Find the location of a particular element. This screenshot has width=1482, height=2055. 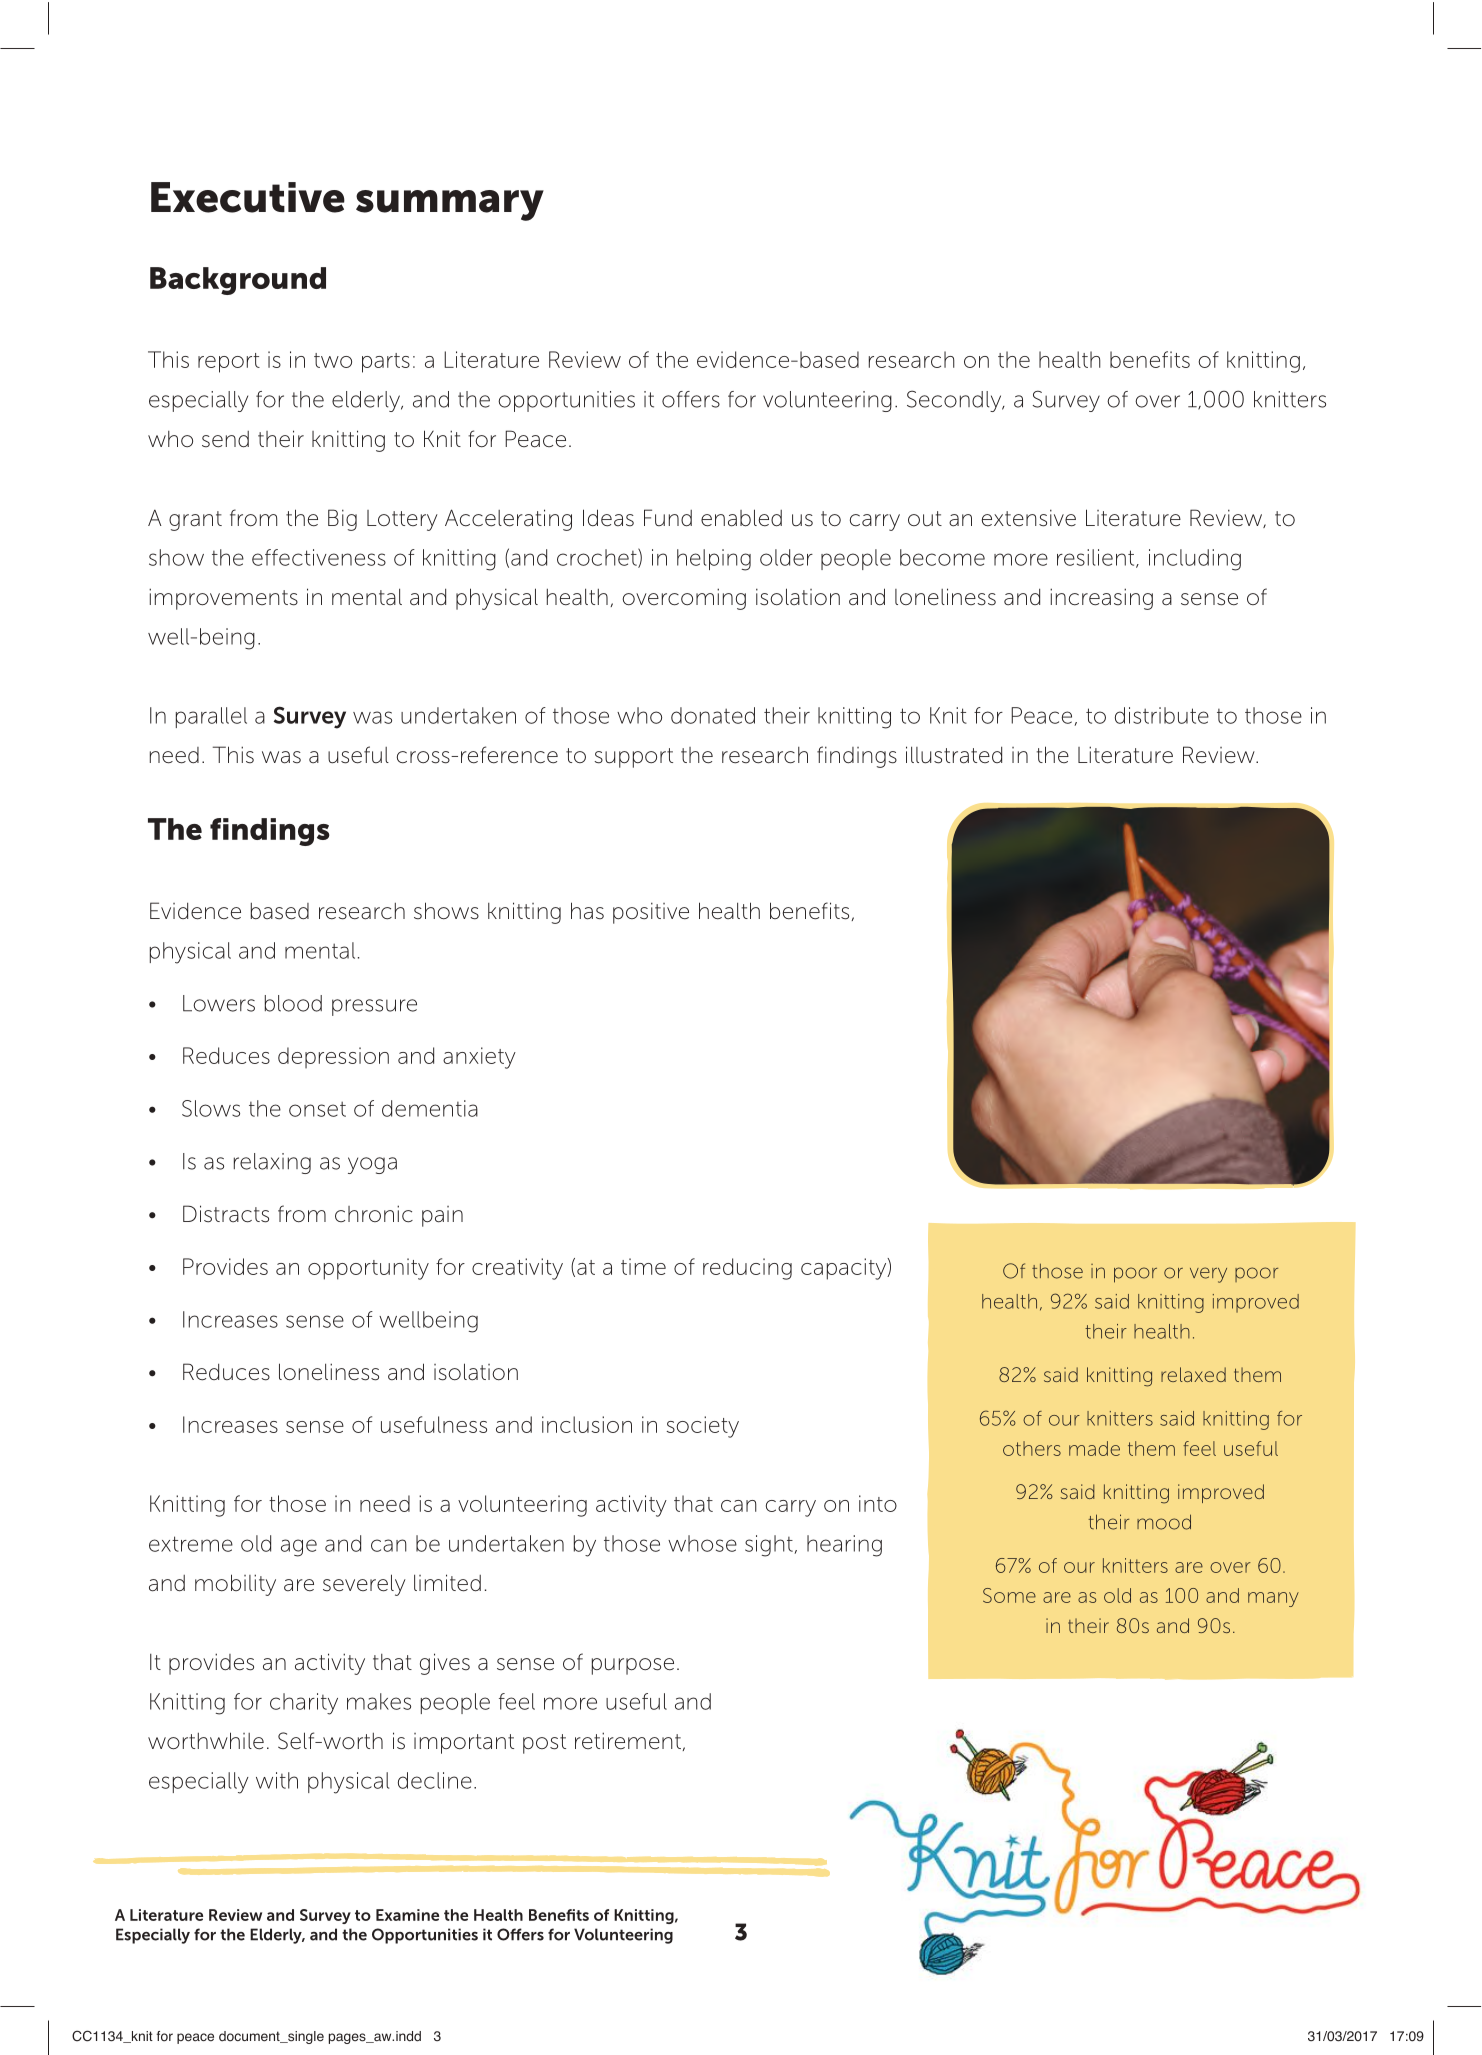

depression is located at coordinates (333, 1057).
